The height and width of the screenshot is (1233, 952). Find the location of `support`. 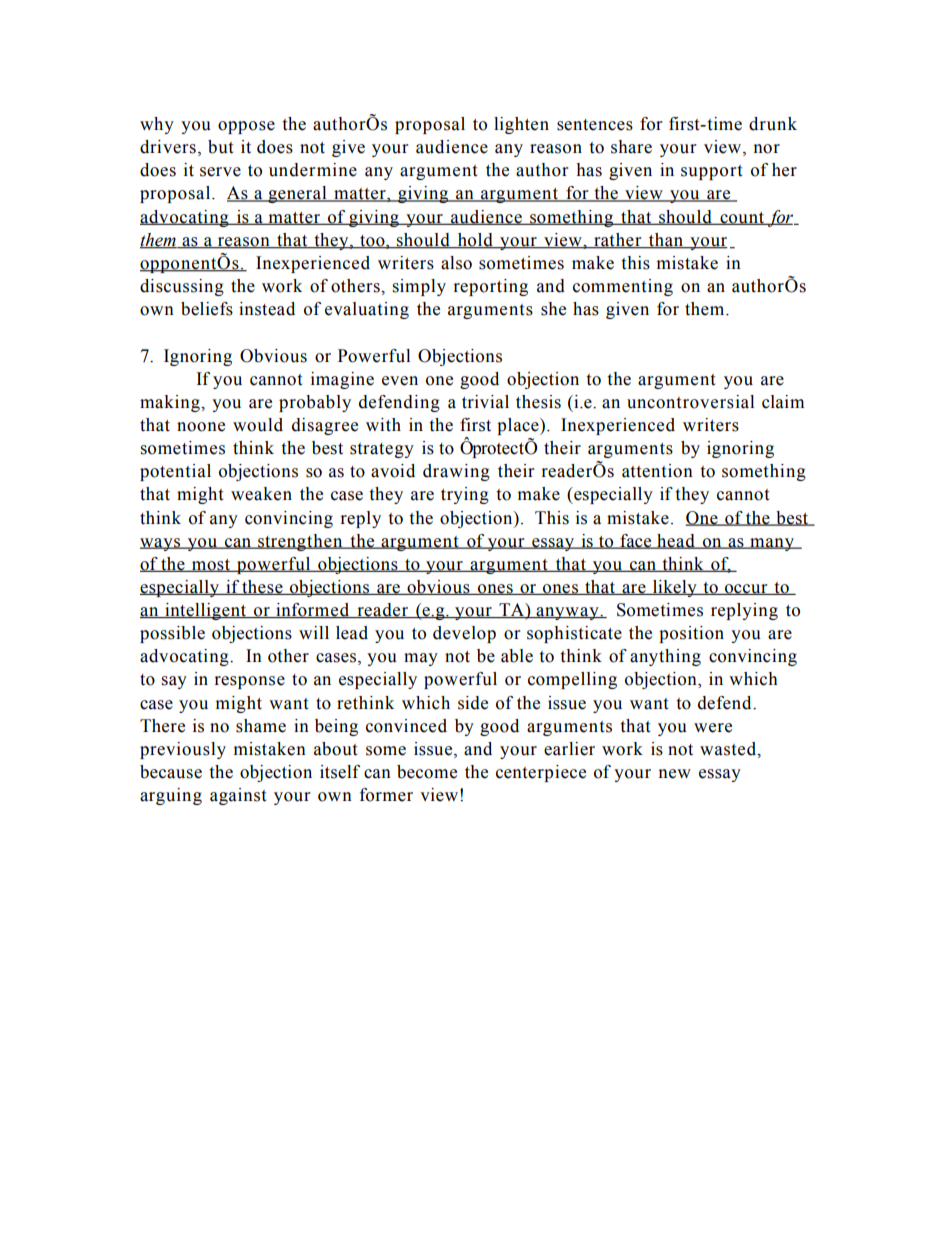

support is located at coordinates (711, 172).
